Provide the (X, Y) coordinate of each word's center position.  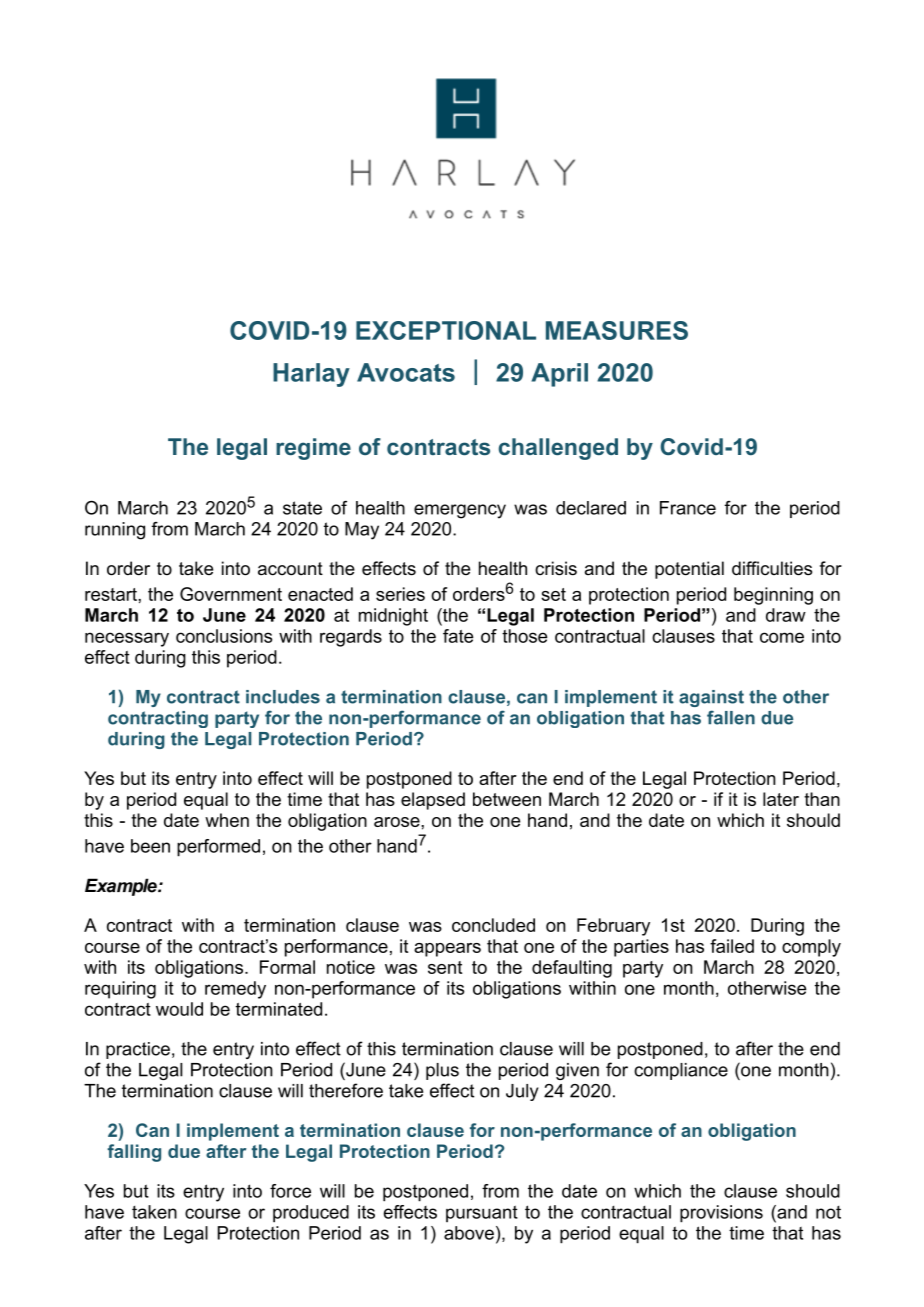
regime (313, 449)
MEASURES (617, 330)
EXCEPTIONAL (446, 330)
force (290, 1191)
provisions (721, 1214)
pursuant (482, 1213)
